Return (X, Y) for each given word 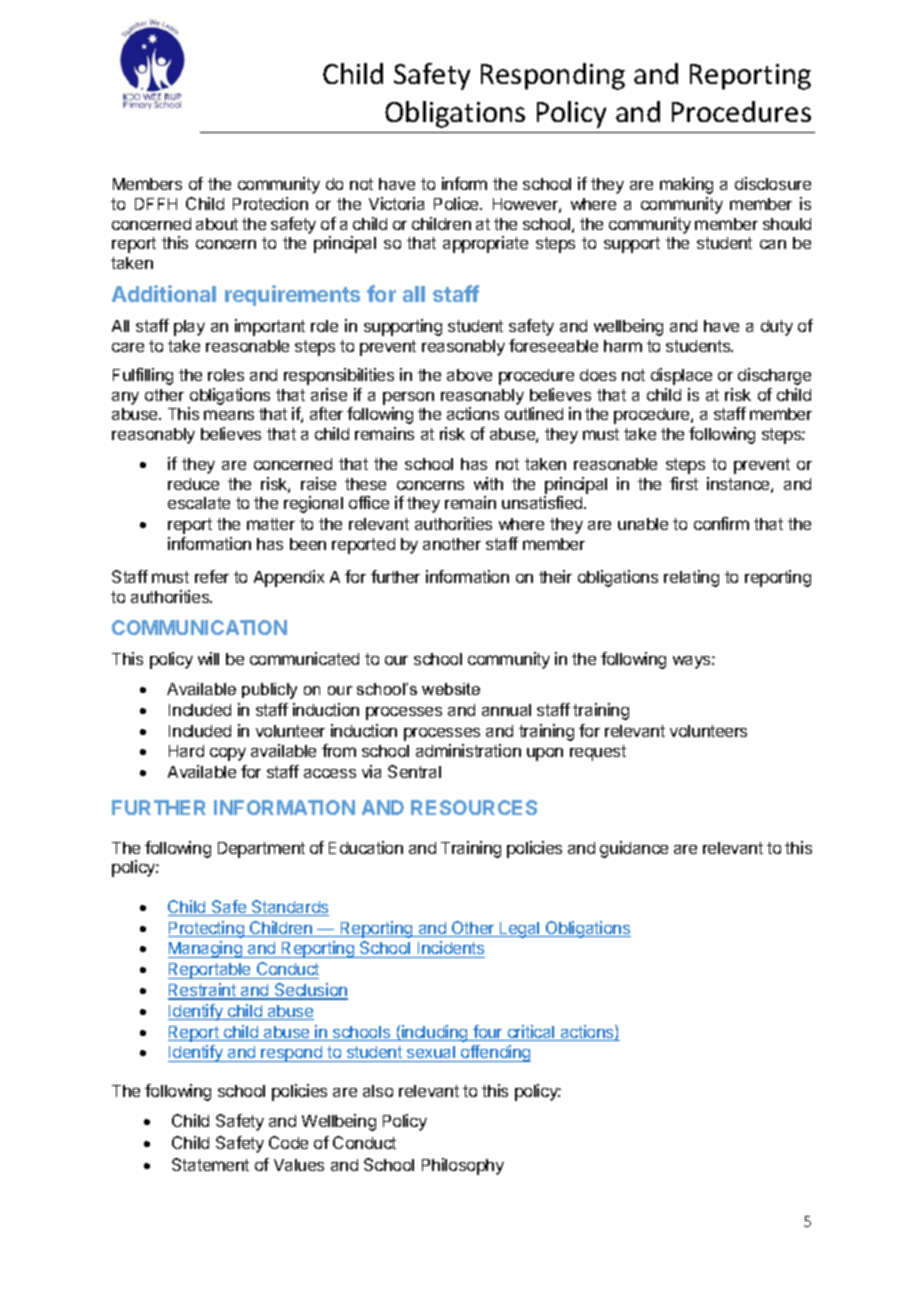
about (217, 224)
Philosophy (463, 1166)
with (488, 483)
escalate (199, 503)
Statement (210, 1164)
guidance (634, 849)
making (686, 185)
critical (531, 1033)
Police (457, 203)
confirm (721, 523)
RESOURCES (474, 807)
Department (261, 850)
